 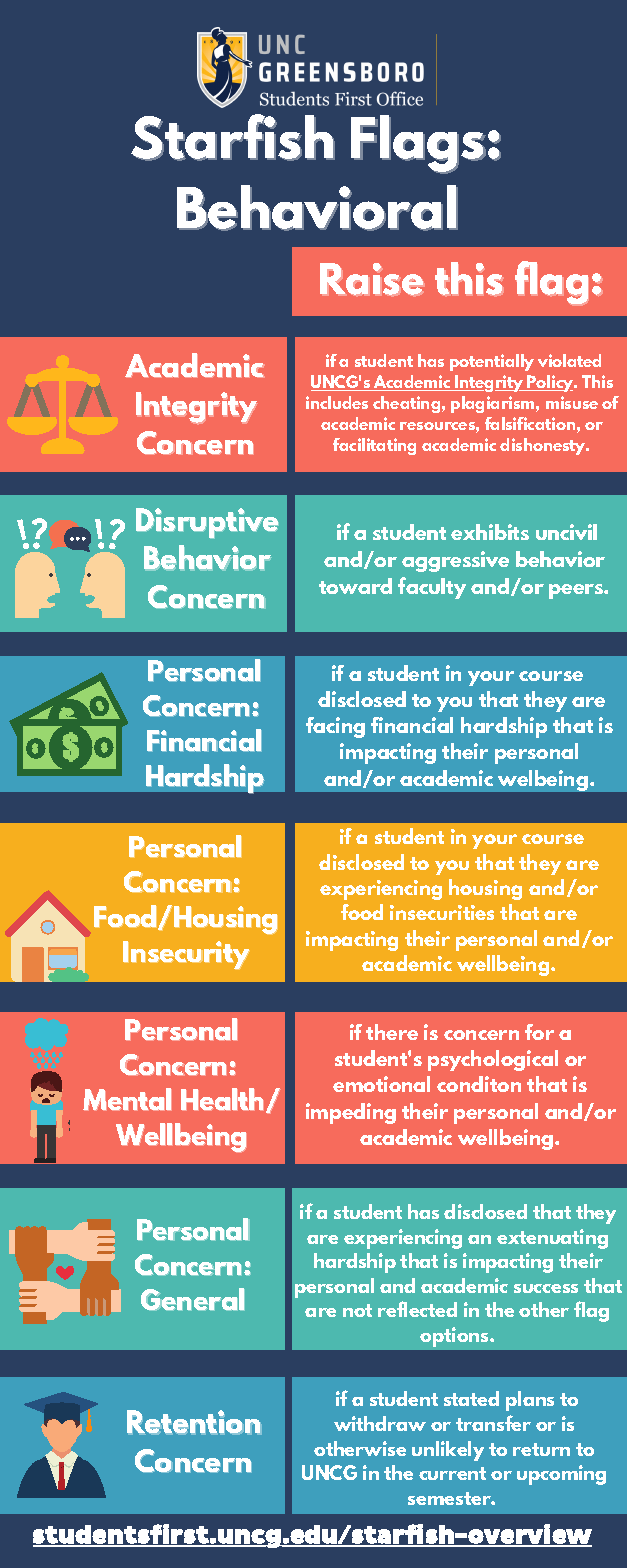 I want to click on Retention, so click(x=193, y=1421).
